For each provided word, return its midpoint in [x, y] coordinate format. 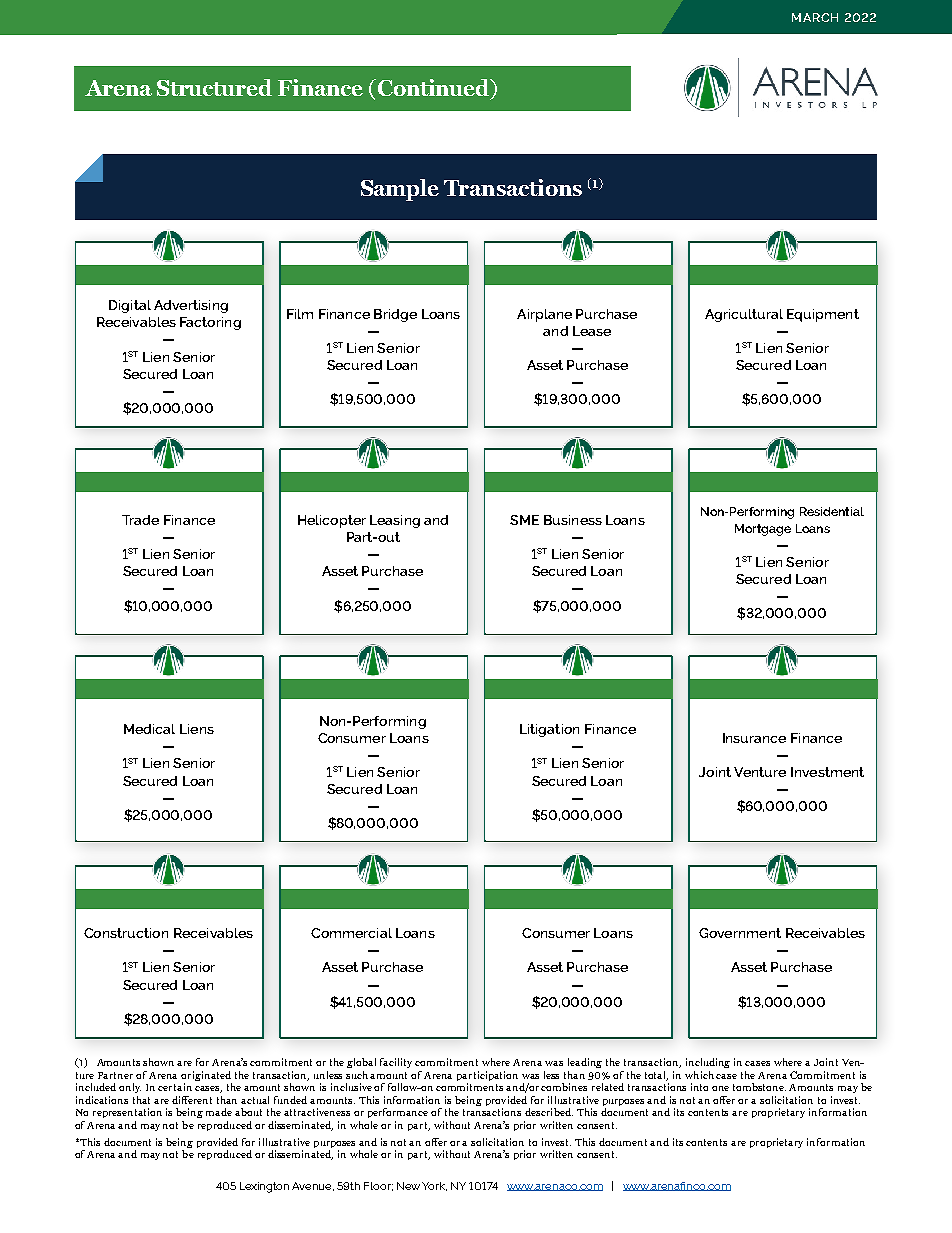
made [219, 1112]
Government [740, 933]
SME [524, 520]
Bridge [395, 315]
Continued [433, 89]
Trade [140, 520]
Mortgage [763, 530]
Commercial [351, 933]
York [434, 1186]
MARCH [815, 17]
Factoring [210, 323]
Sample [400, 190]
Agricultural [744, 315]
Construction [126, 933]
